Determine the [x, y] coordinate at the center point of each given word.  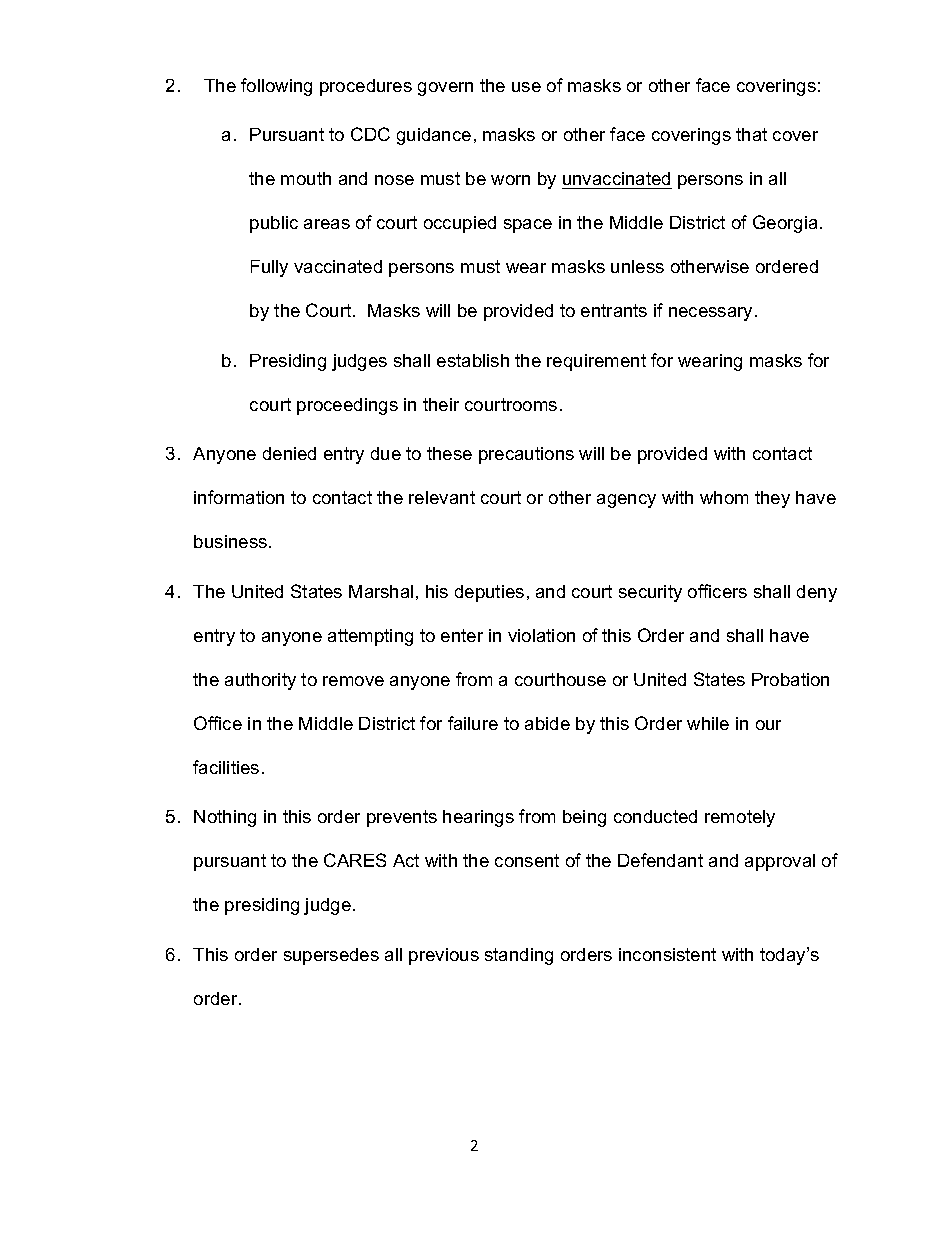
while [708, 723]
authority [260, 681]
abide [547, 723]
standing [519, 956]
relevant [442, 497]
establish [473, 360]
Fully [269, 268]
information [239, 497]
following [276, 87]
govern [445, 89]
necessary [710, 314]
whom [724, 497]
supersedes [331, 956]
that [751, 134]
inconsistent [667, 954]
